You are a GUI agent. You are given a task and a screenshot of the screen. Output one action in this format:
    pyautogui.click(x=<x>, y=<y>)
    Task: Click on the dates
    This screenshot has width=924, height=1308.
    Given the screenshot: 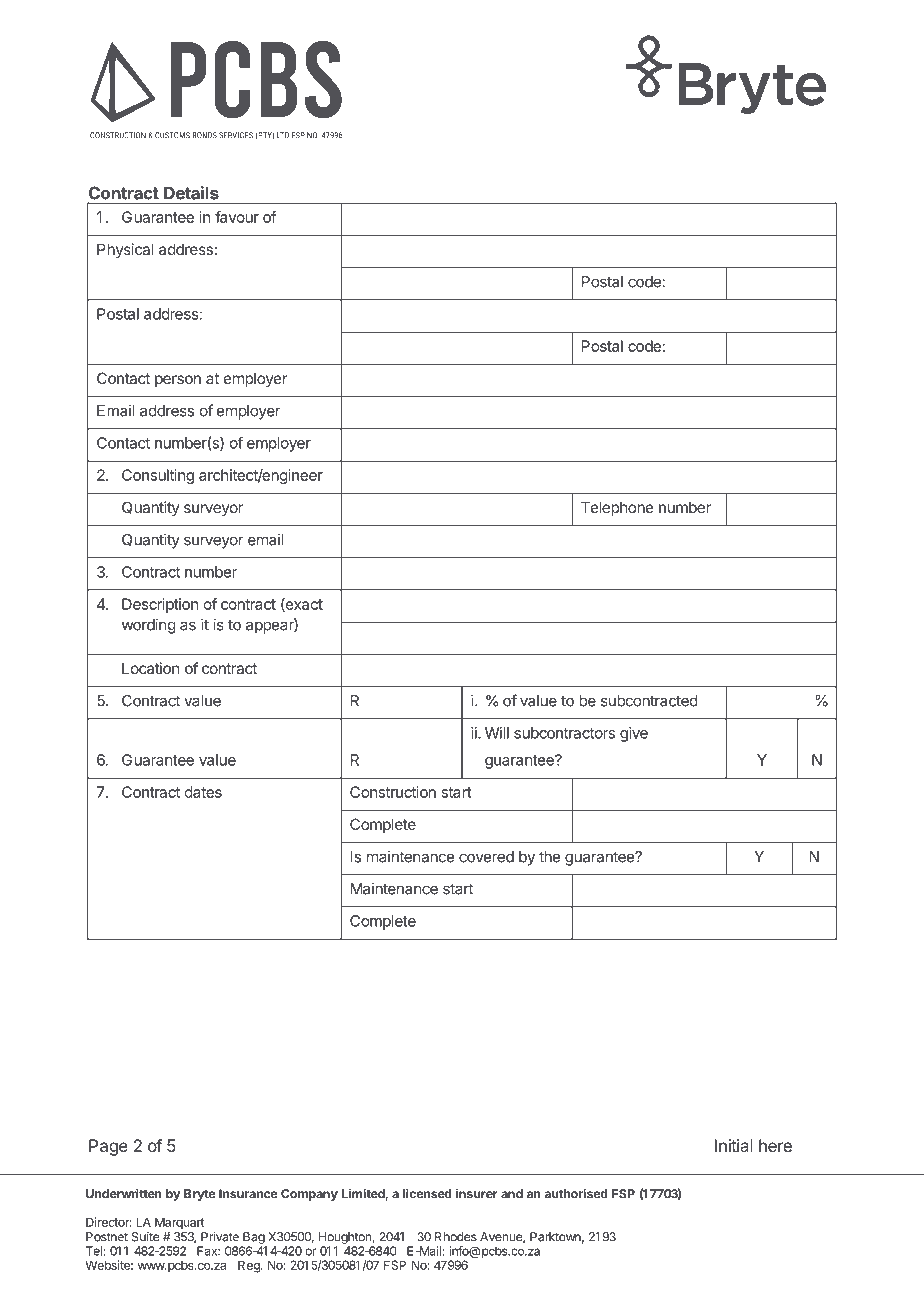 What is the action you would take?
    pyautogui.click(x=203, y=792)
